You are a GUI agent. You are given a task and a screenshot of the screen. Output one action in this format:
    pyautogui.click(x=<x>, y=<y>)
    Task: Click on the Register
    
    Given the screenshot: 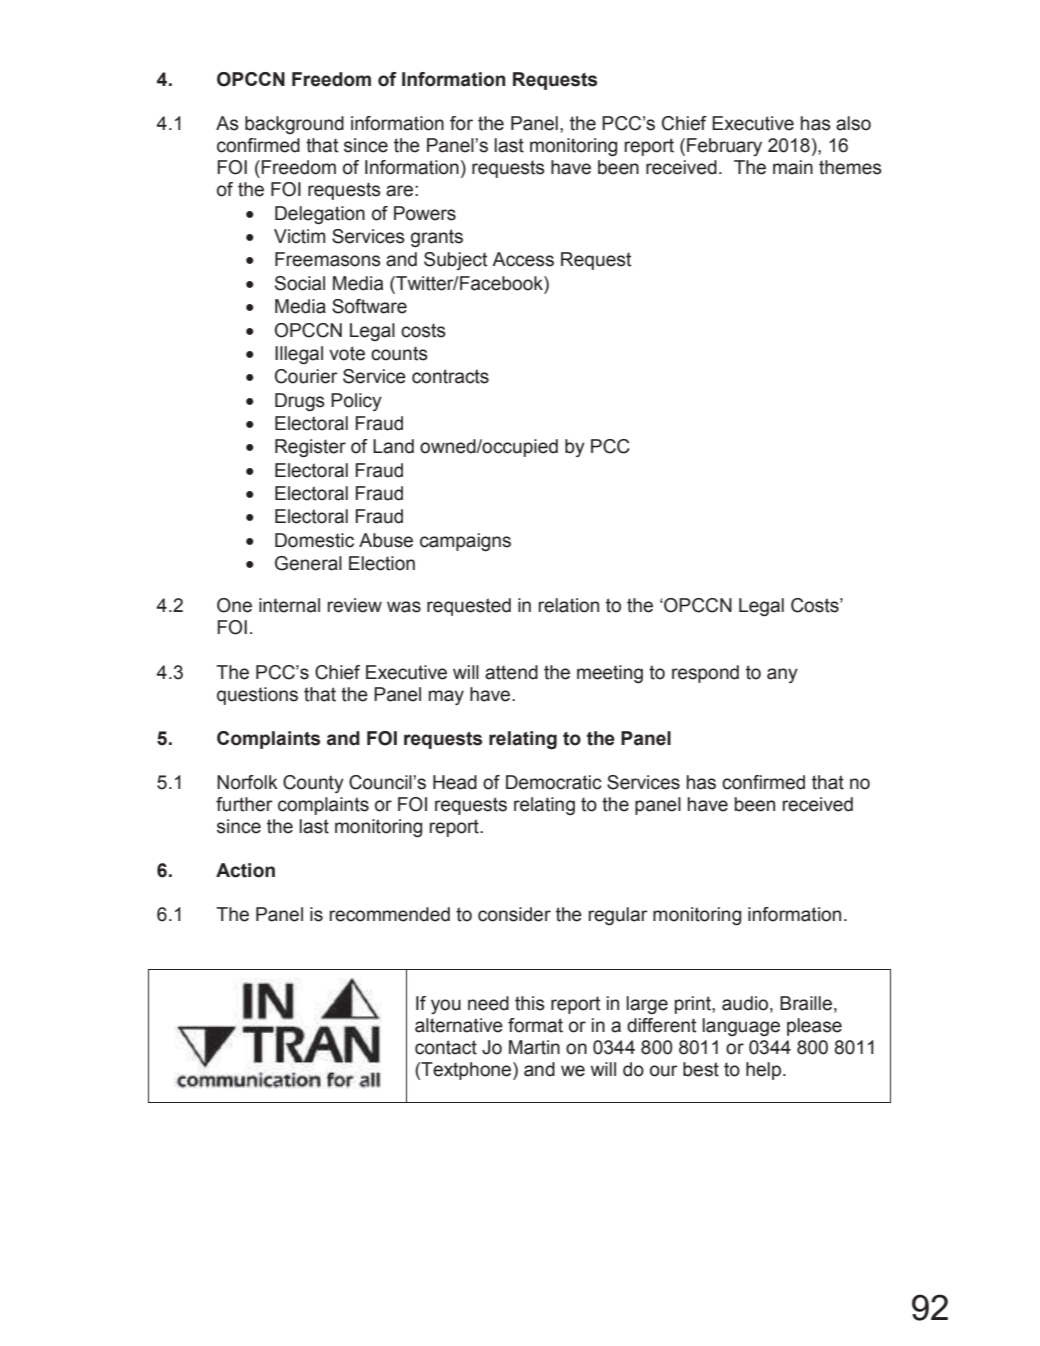 What is the action you would take?
    pyautogui.click(x=310, y=448)
